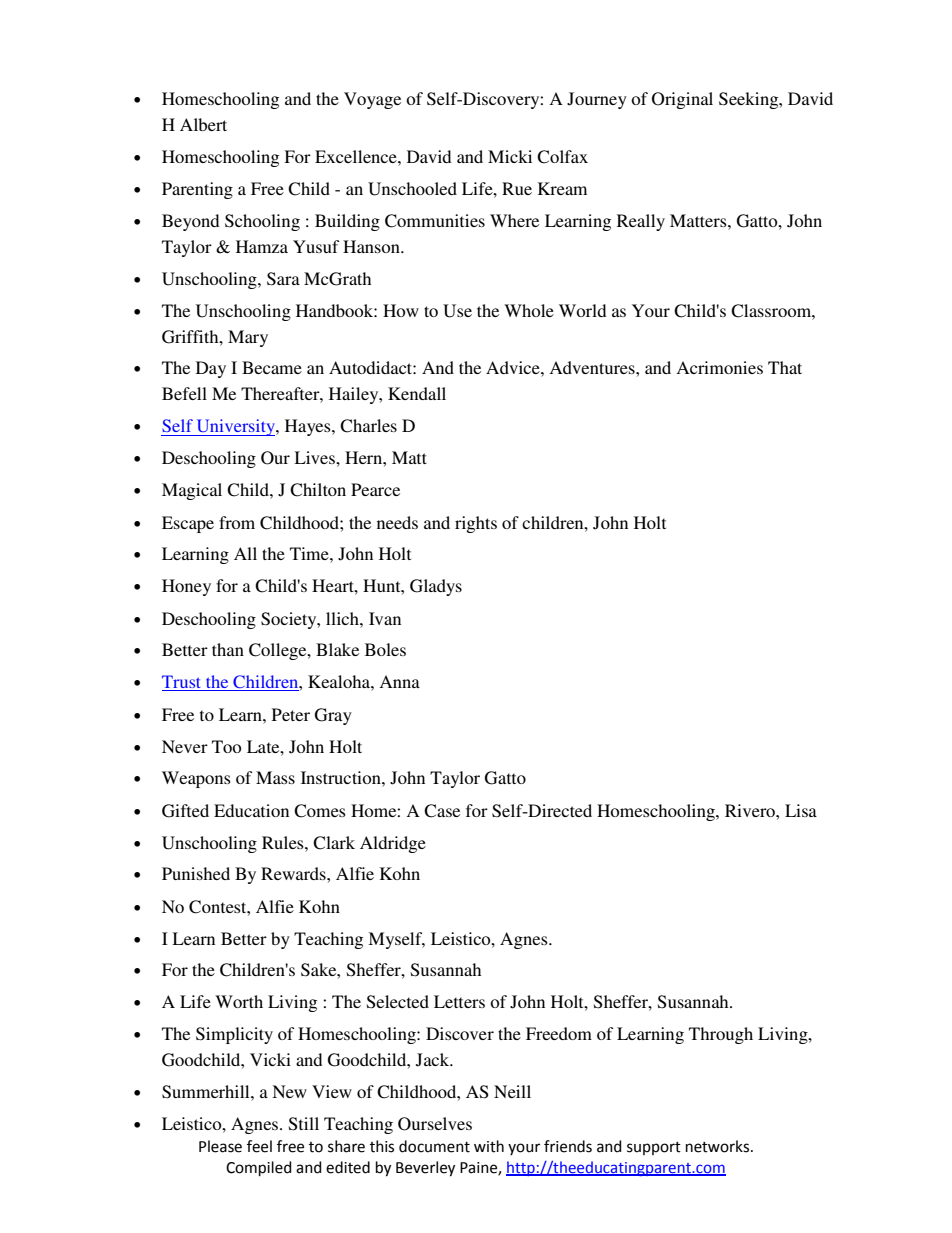  What do you see at coordinates (510, 156) in the page?
I see `Micki` at bounding box center [510, 156].
